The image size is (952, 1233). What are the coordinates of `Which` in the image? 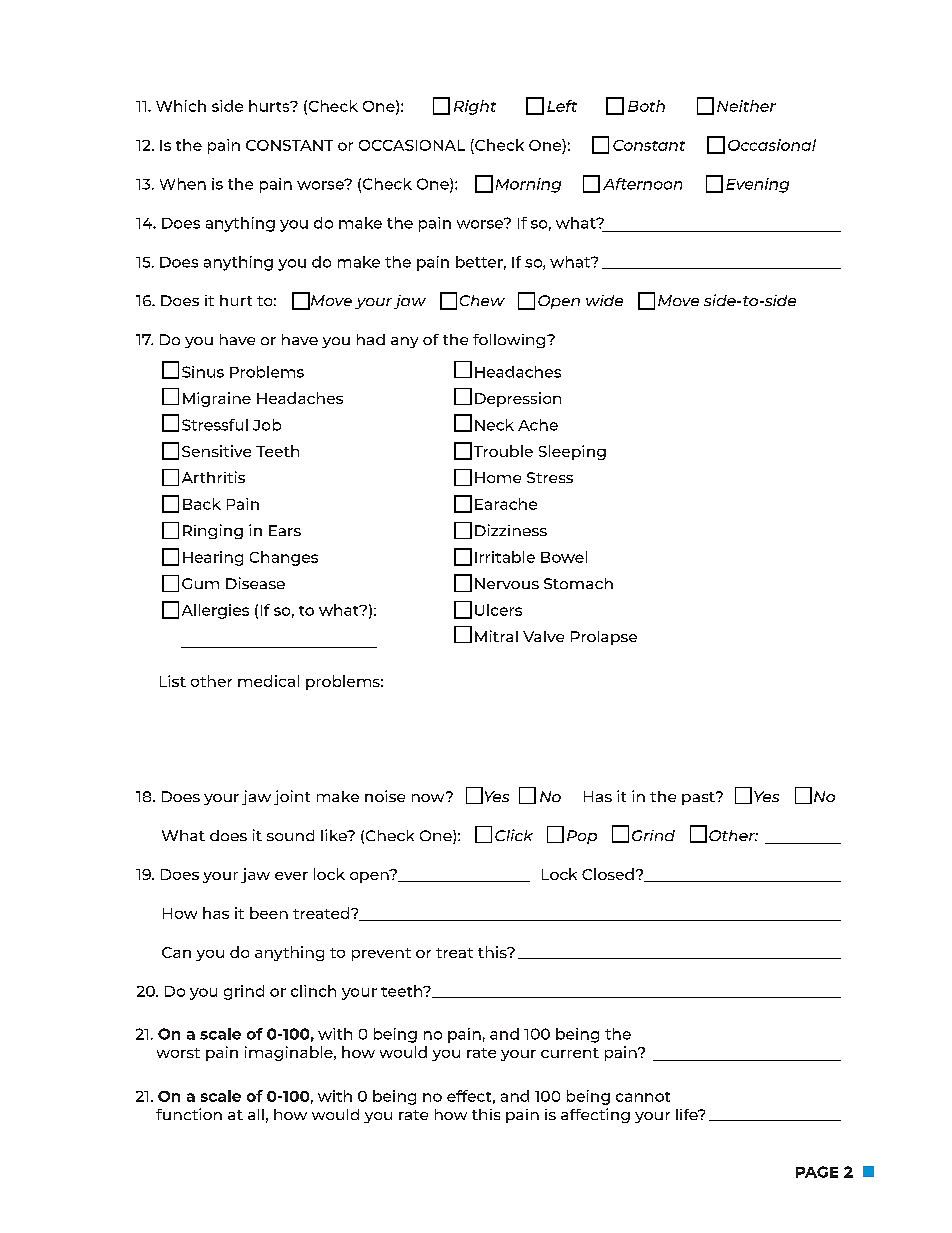 It's located at (181, 106).
